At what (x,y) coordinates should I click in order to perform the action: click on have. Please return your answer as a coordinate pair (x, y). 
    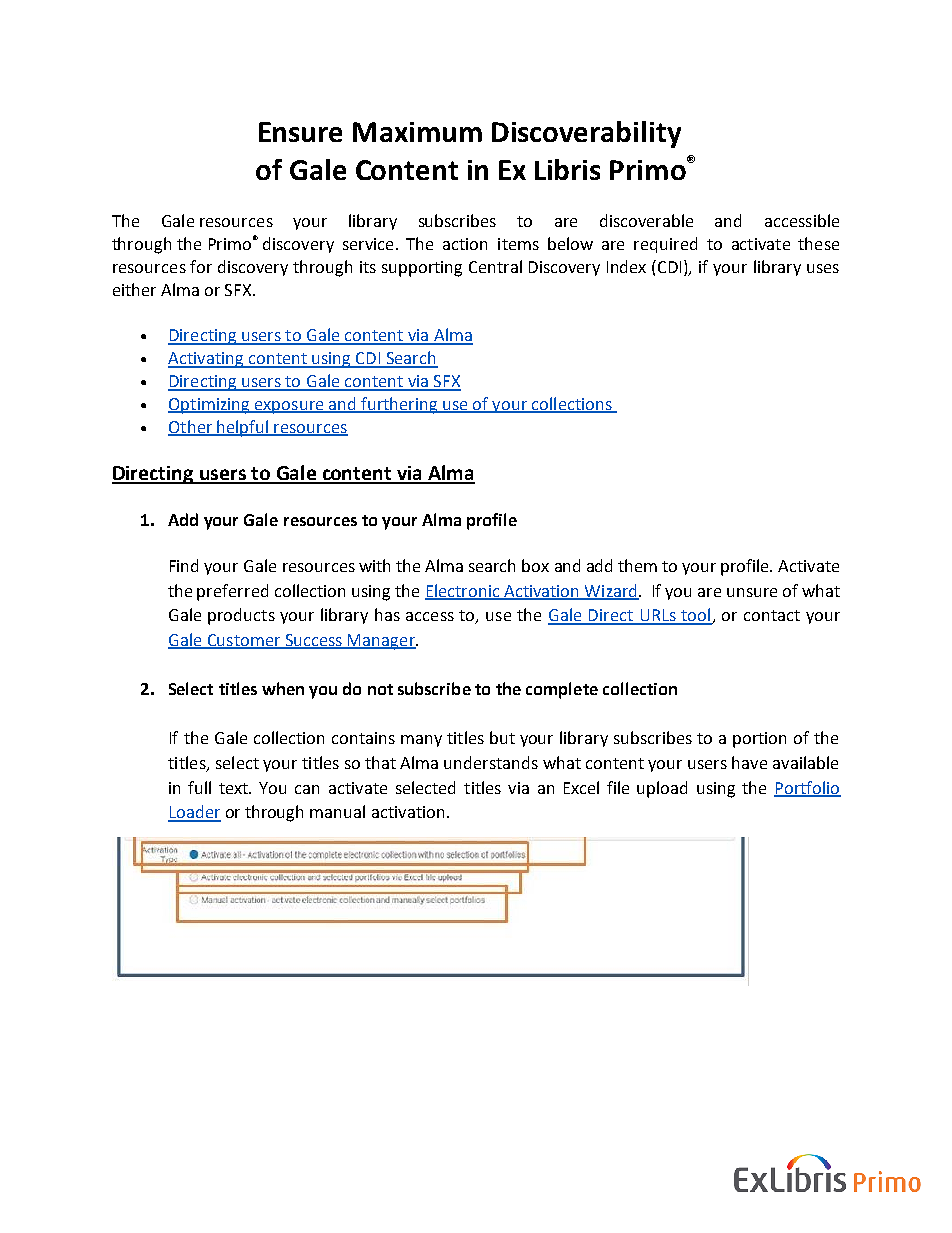
    Looking at the image, I should click on (749, 762).
